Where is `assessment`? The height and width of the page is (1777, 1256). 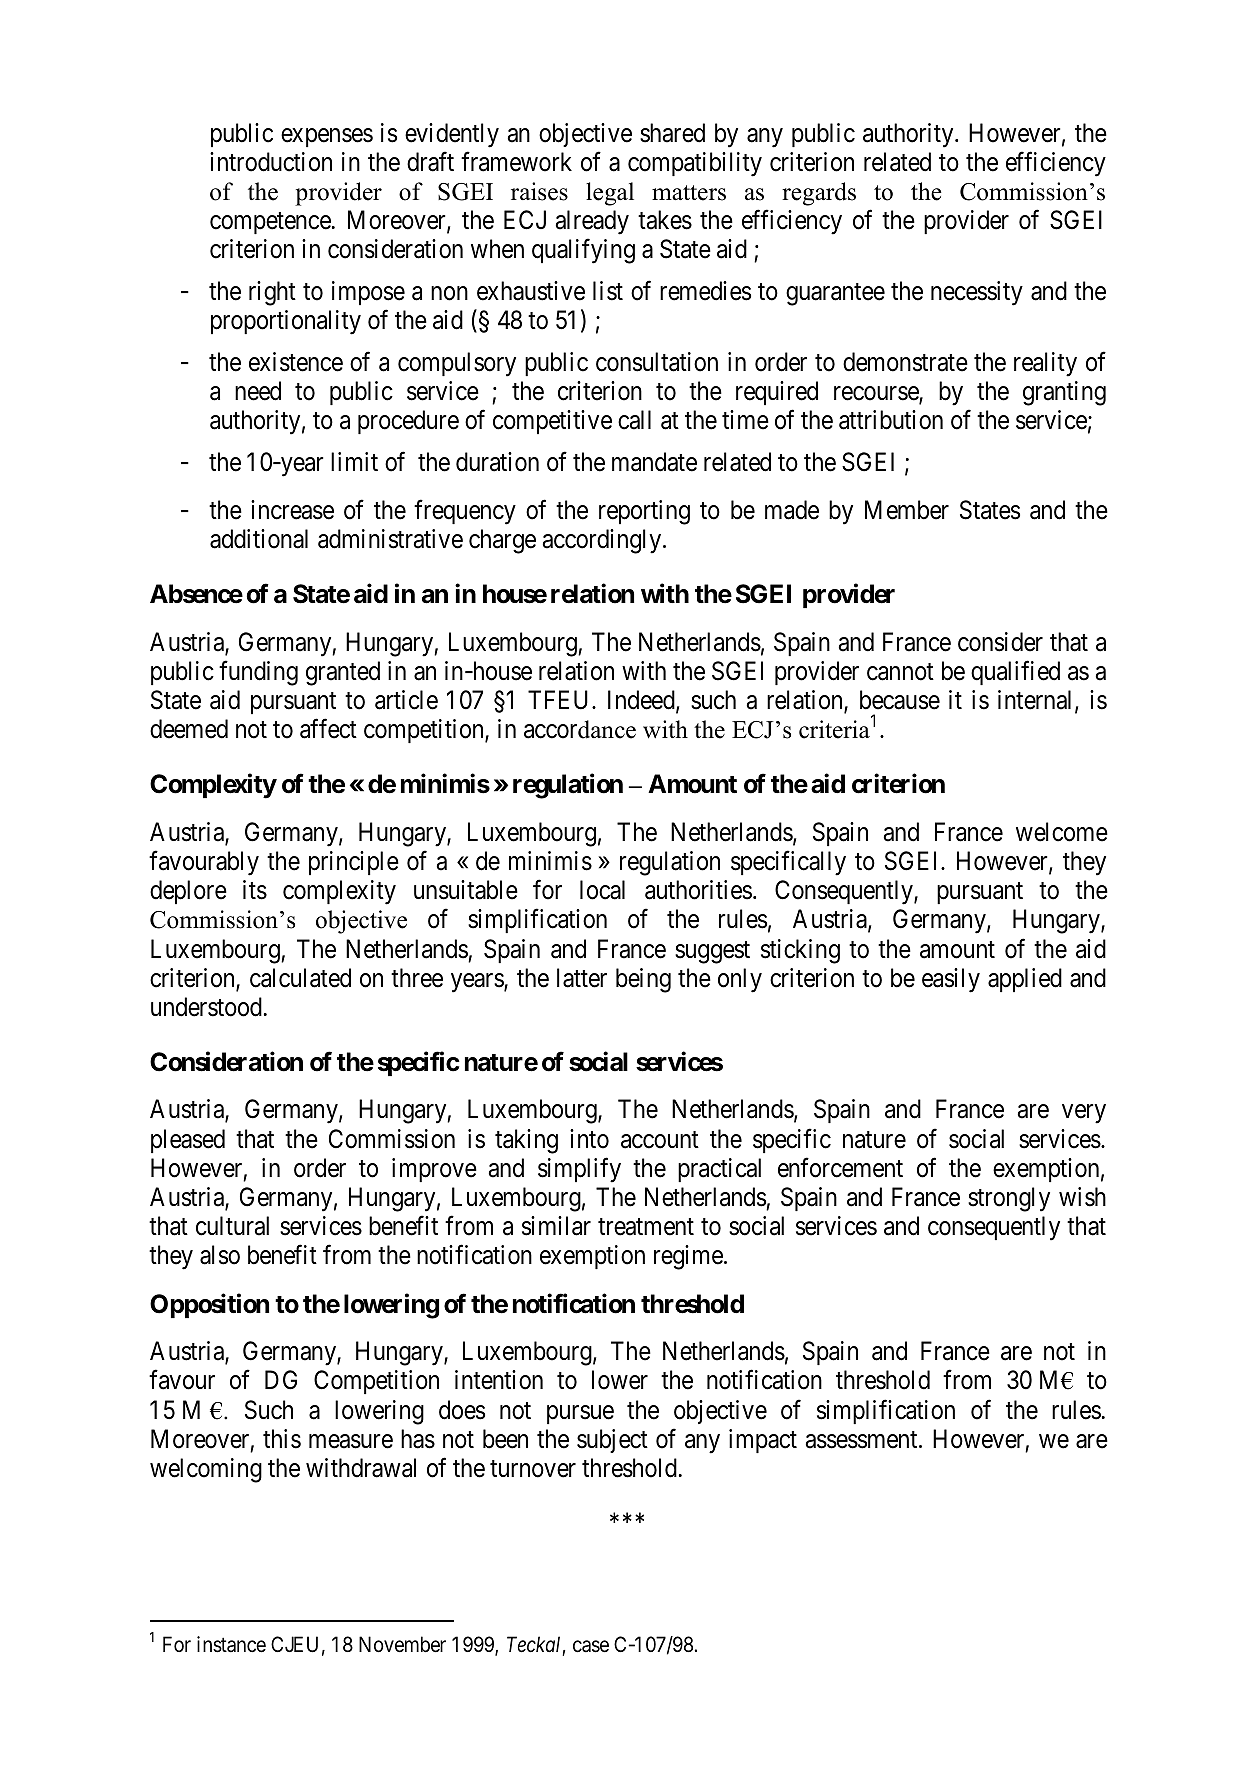
assessment is located at coordinates (863, 1440).
